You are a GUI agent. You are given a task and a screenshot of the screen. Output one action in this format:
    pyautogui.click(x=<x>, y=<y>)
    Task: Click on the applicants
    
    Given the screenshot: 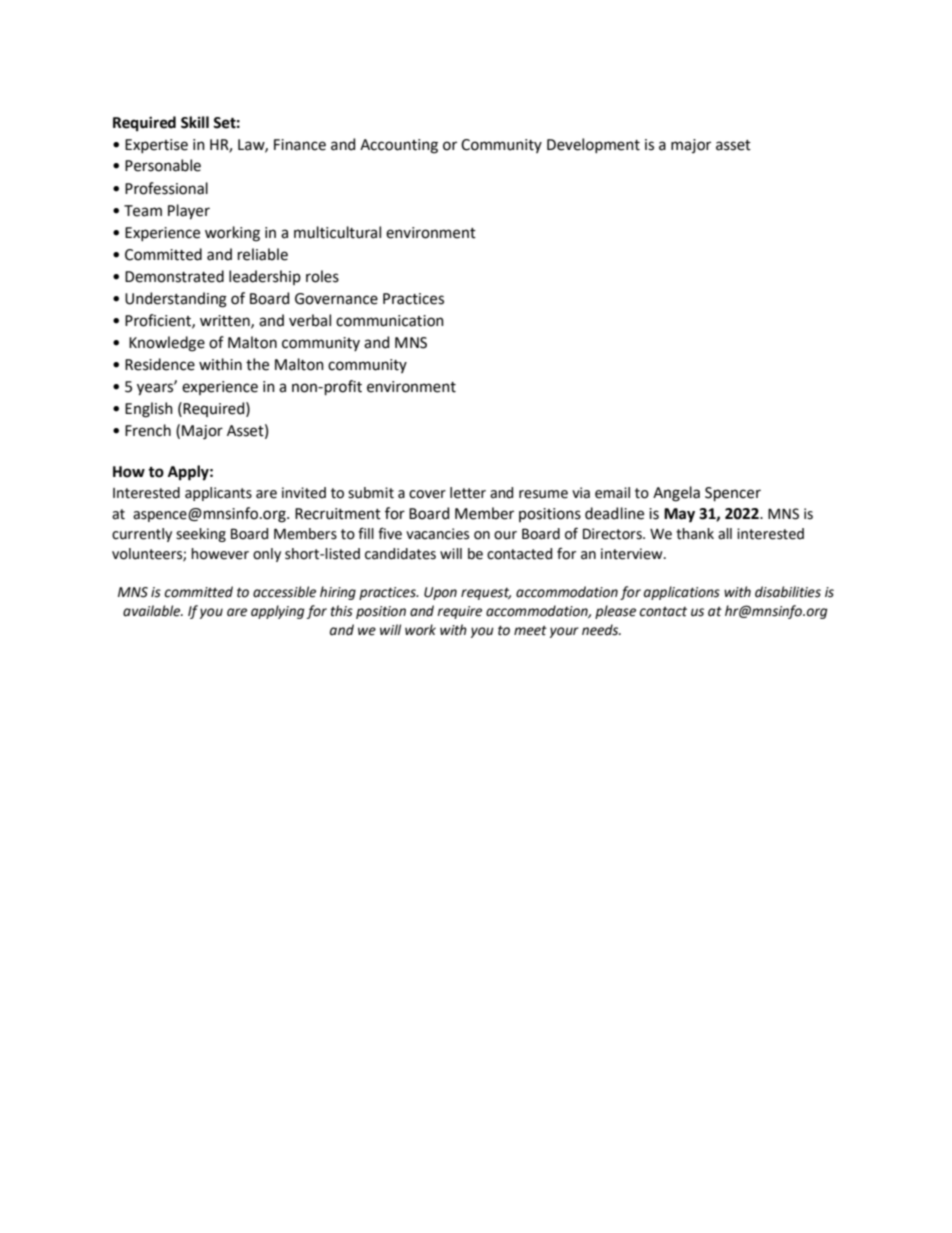 What is the action you would take?
    pyautogui.click(x=218, y=494)
